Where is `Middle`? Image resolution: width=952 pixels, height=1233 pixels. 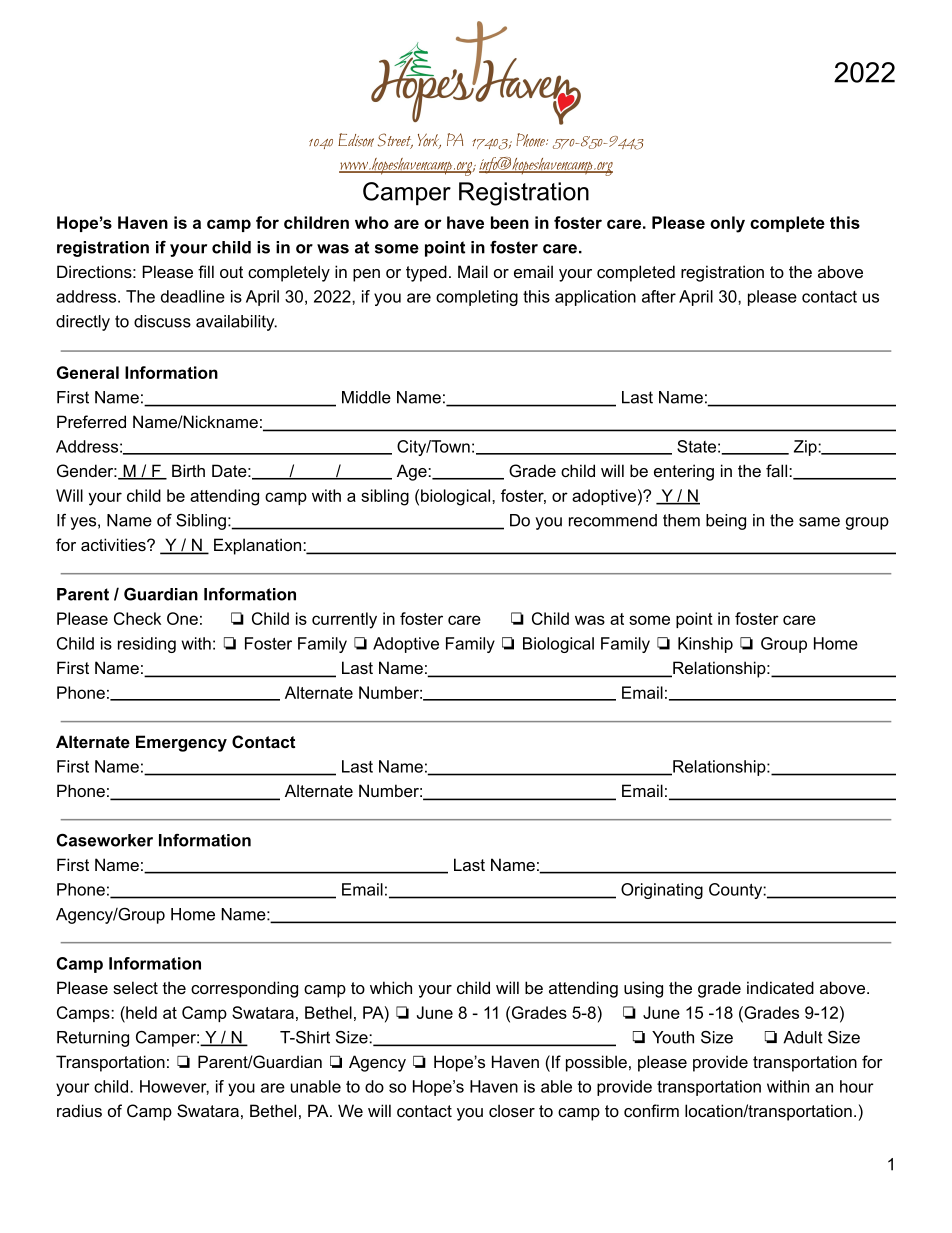 Middle is located at coordinates (366, 397).
